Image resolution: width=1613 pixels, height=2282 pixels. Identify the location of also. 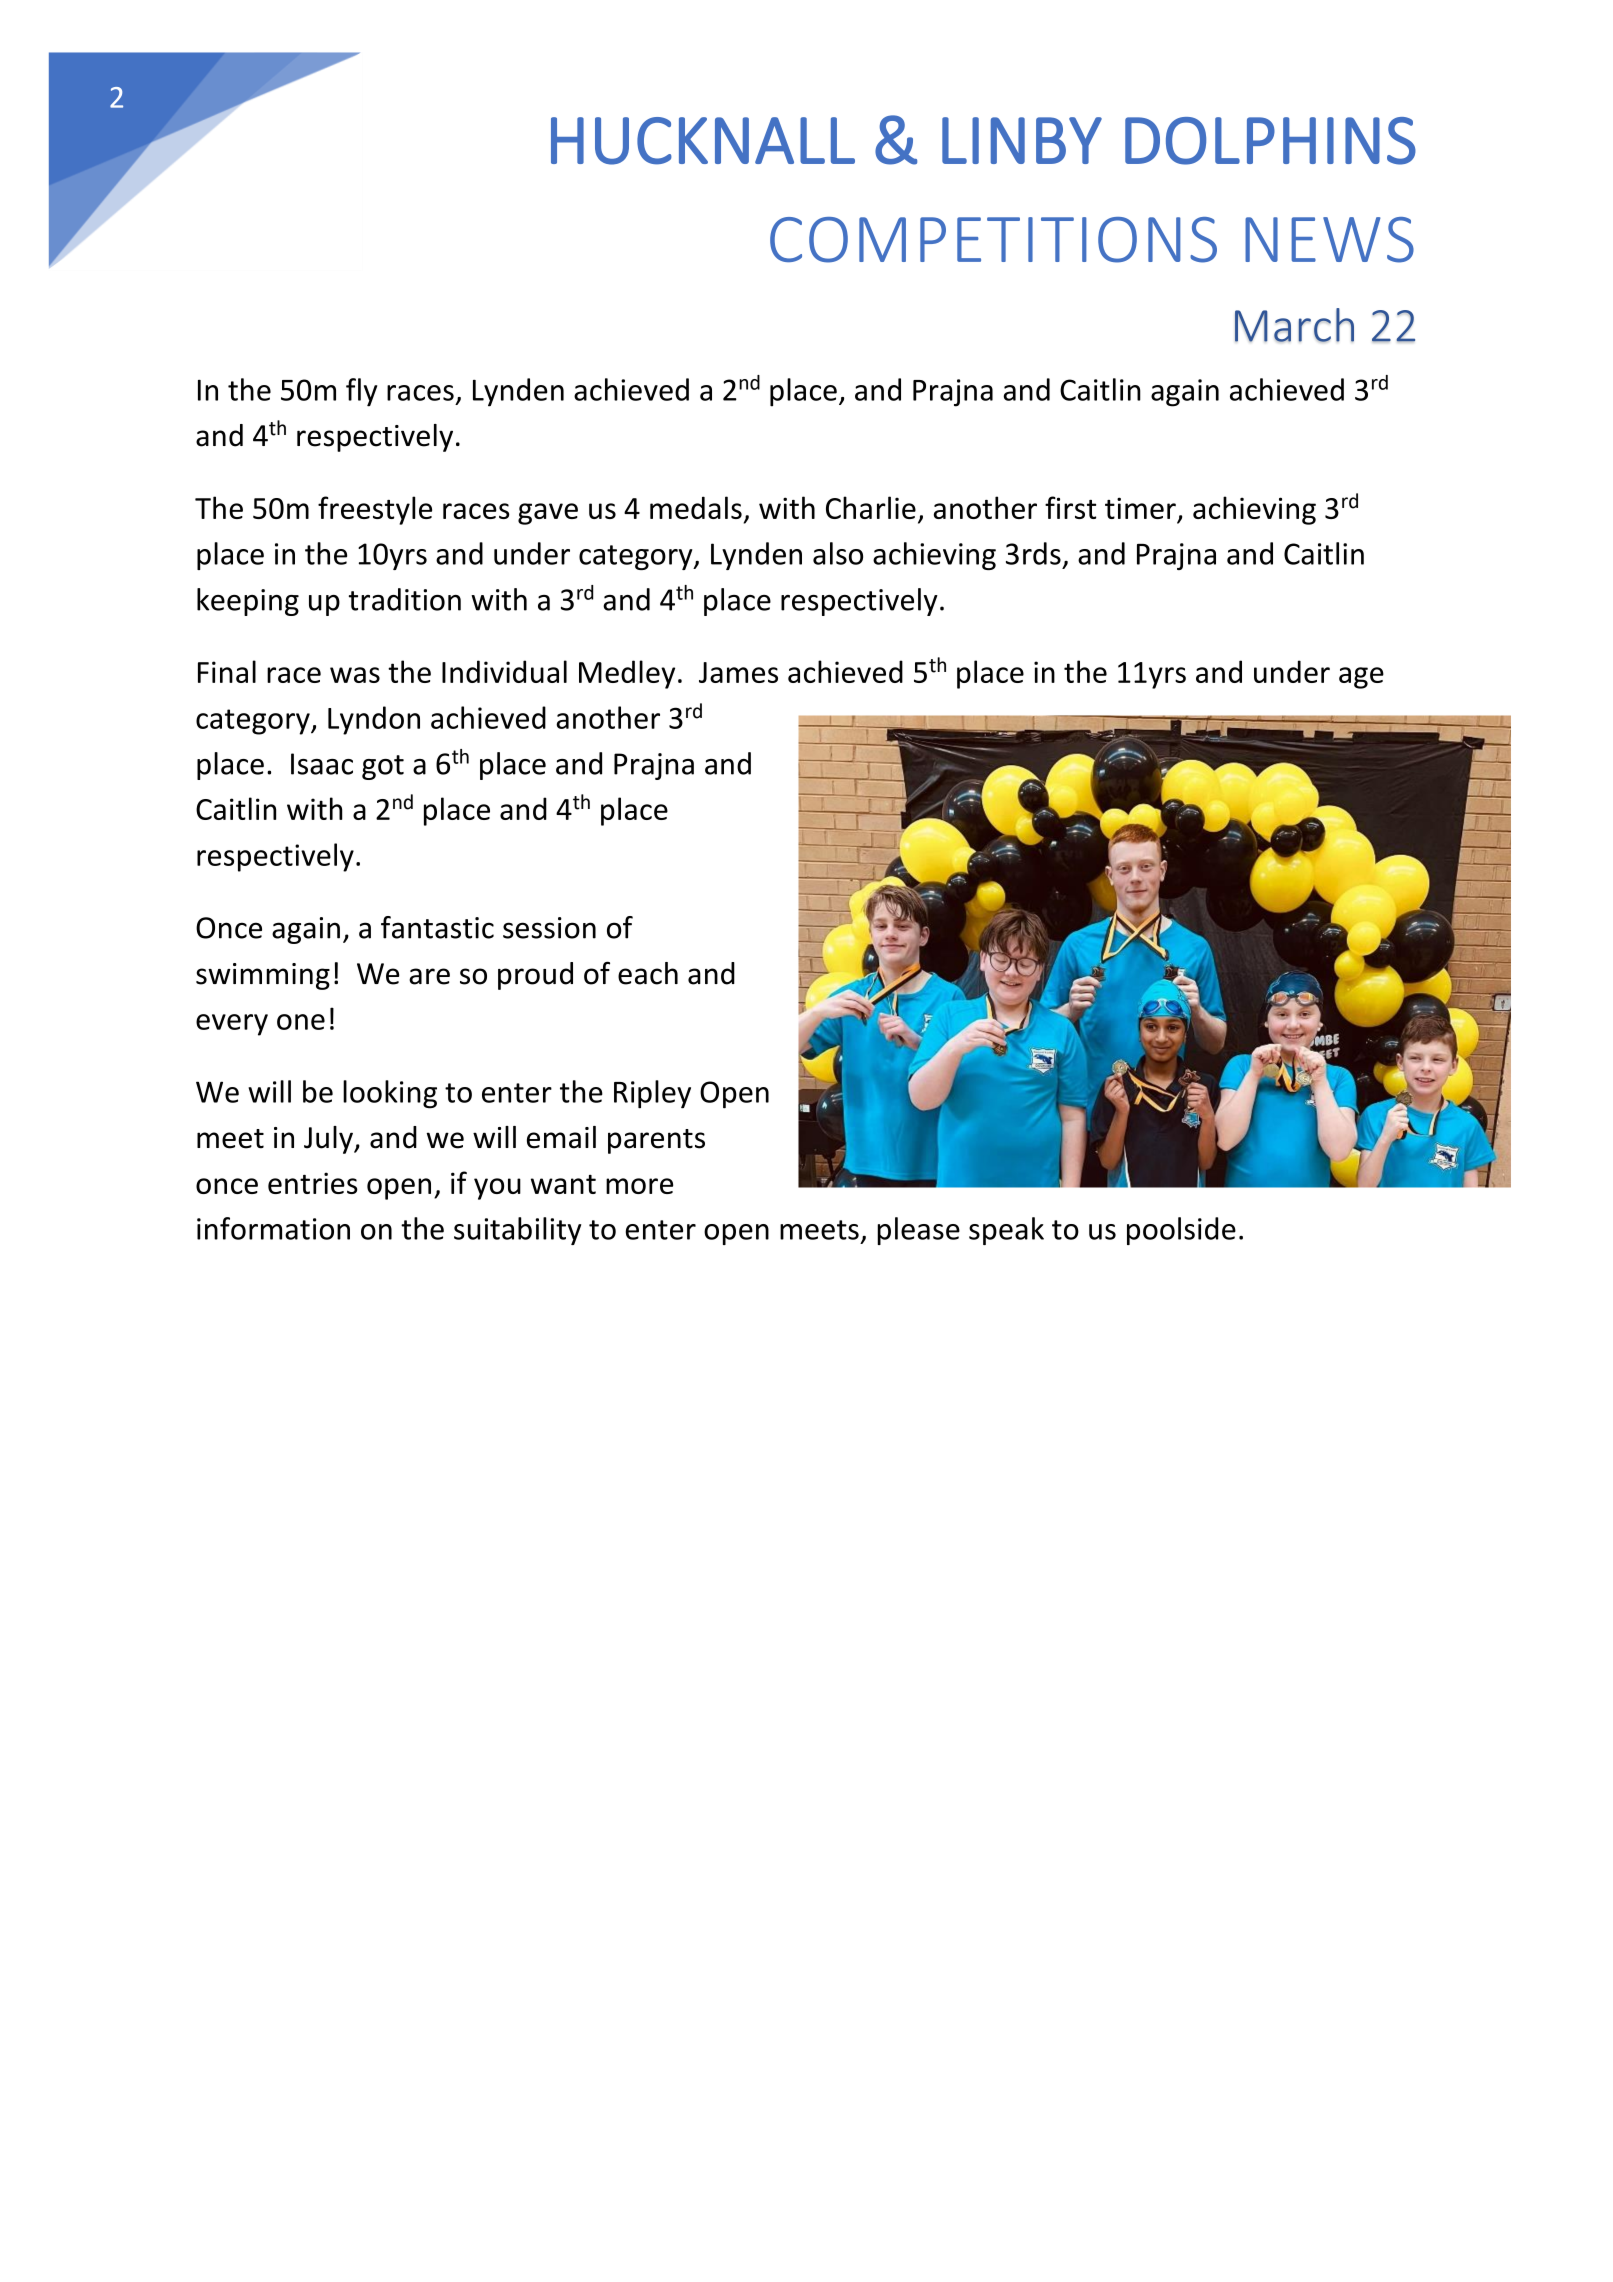
(838, 553).
